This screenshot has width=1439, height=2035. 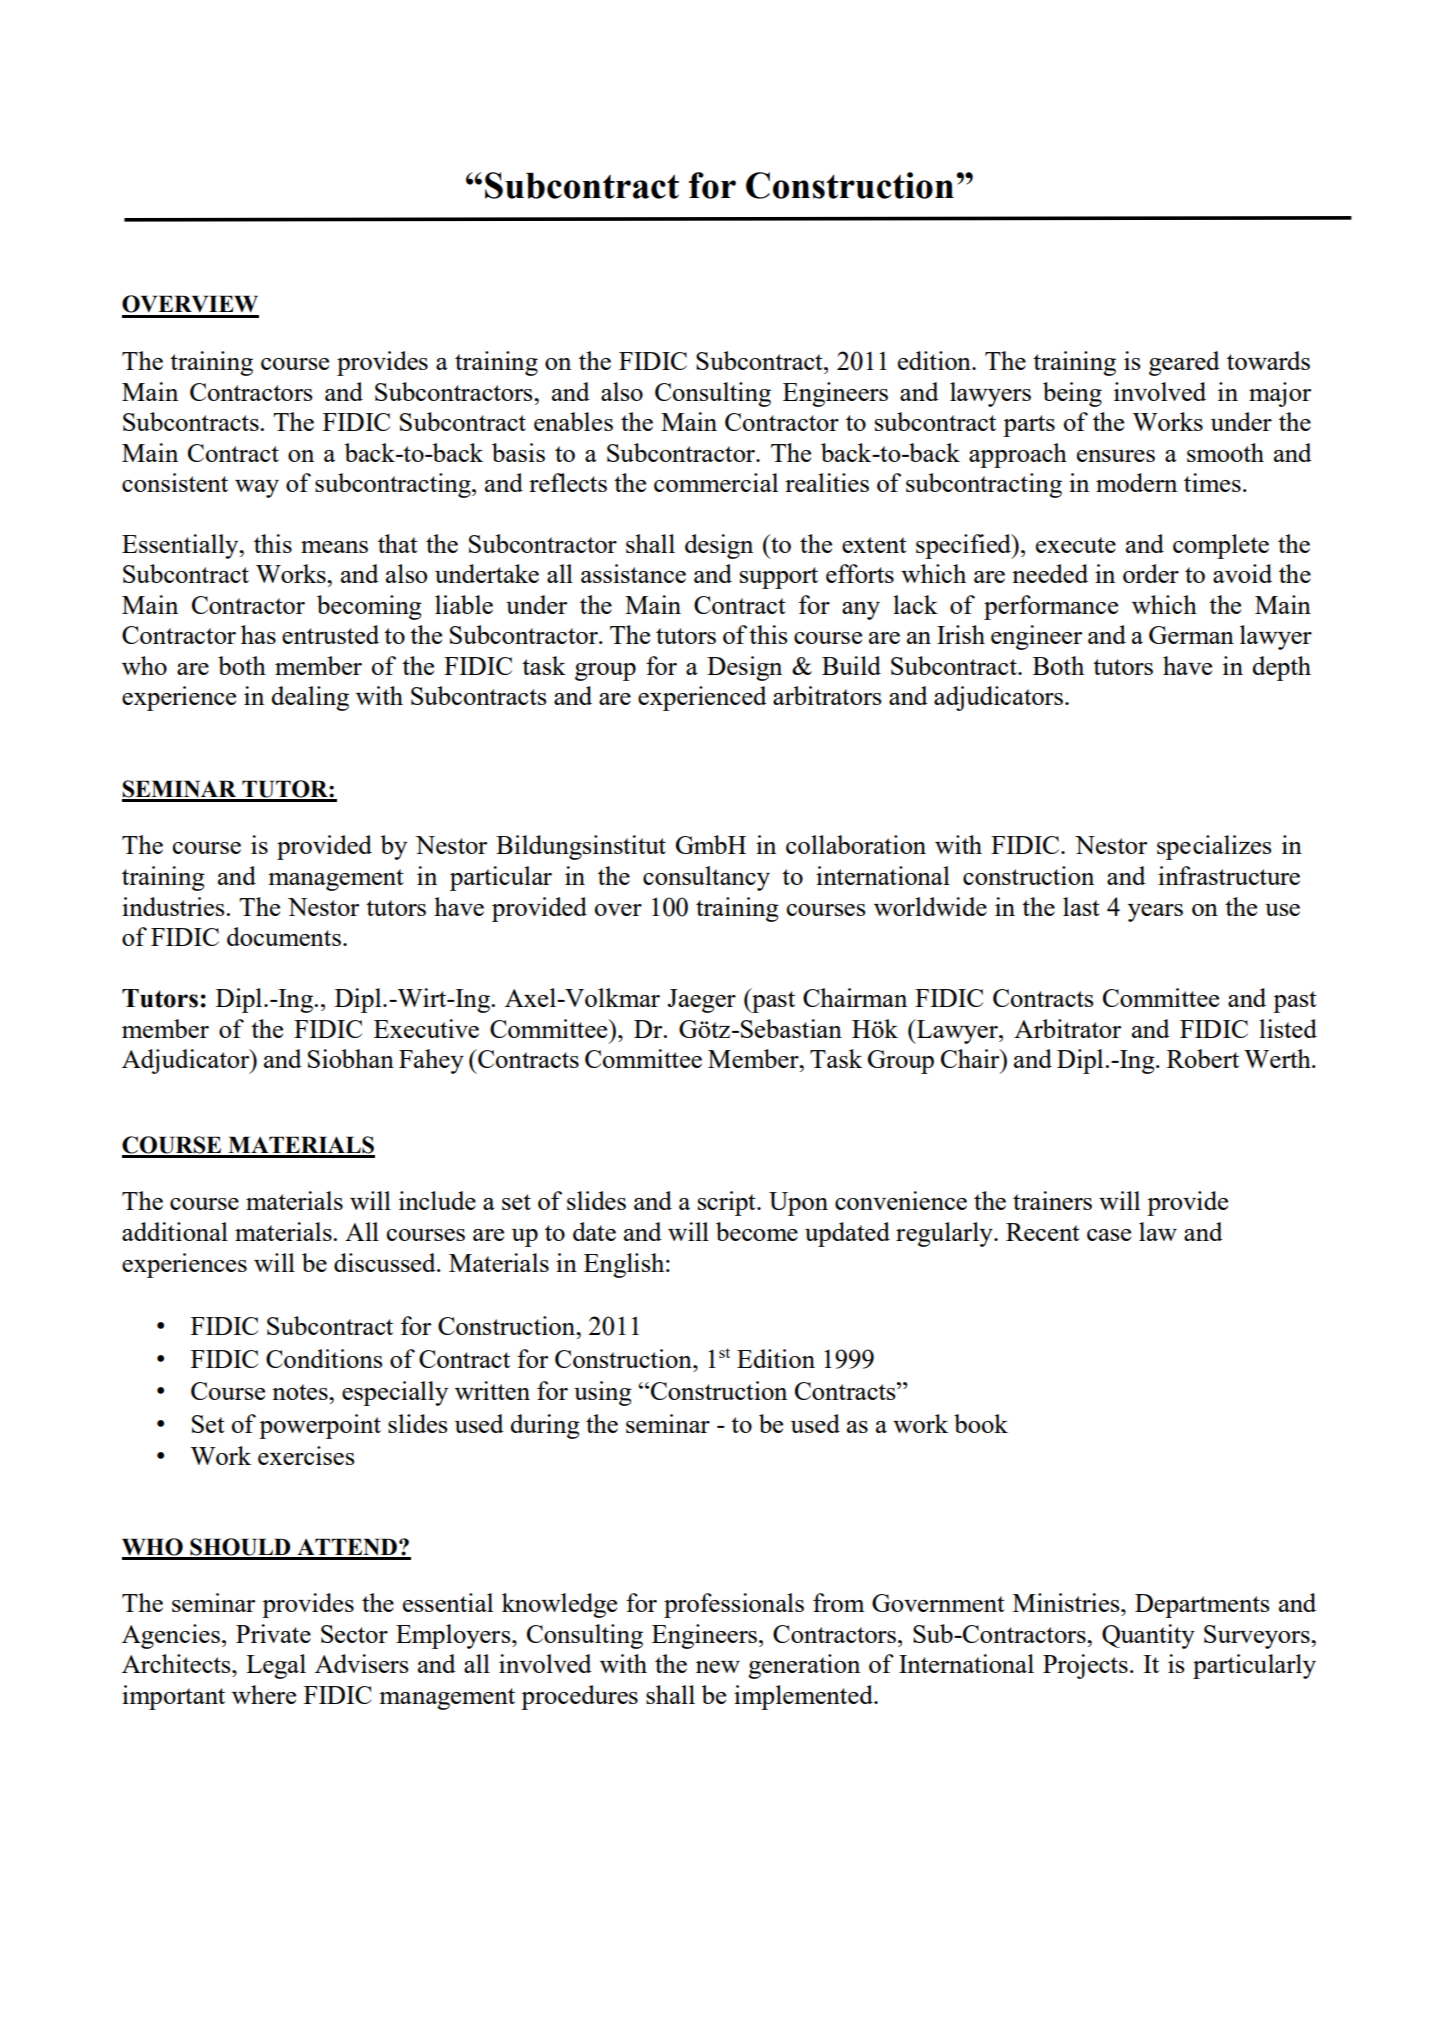 I want to click on geared, so click(x=1184, y=363).
